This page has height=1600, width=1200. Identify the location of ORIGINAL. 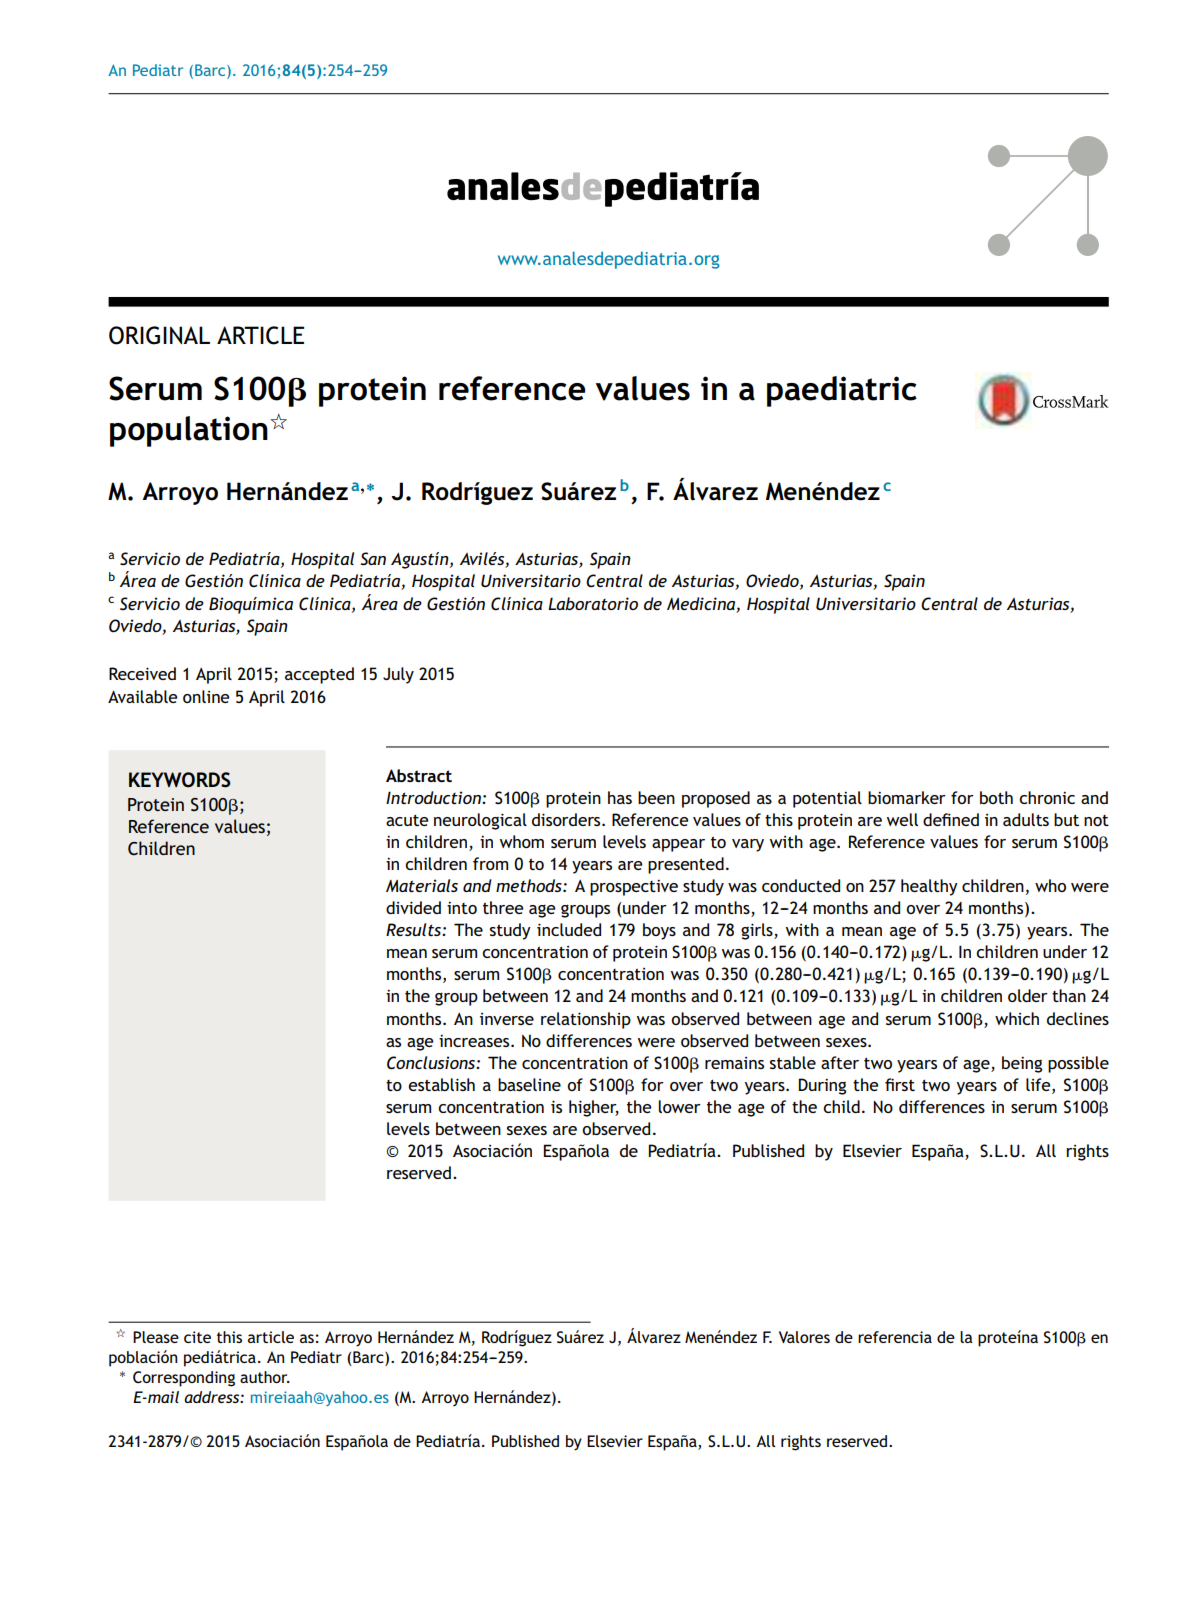
(159, 335).
